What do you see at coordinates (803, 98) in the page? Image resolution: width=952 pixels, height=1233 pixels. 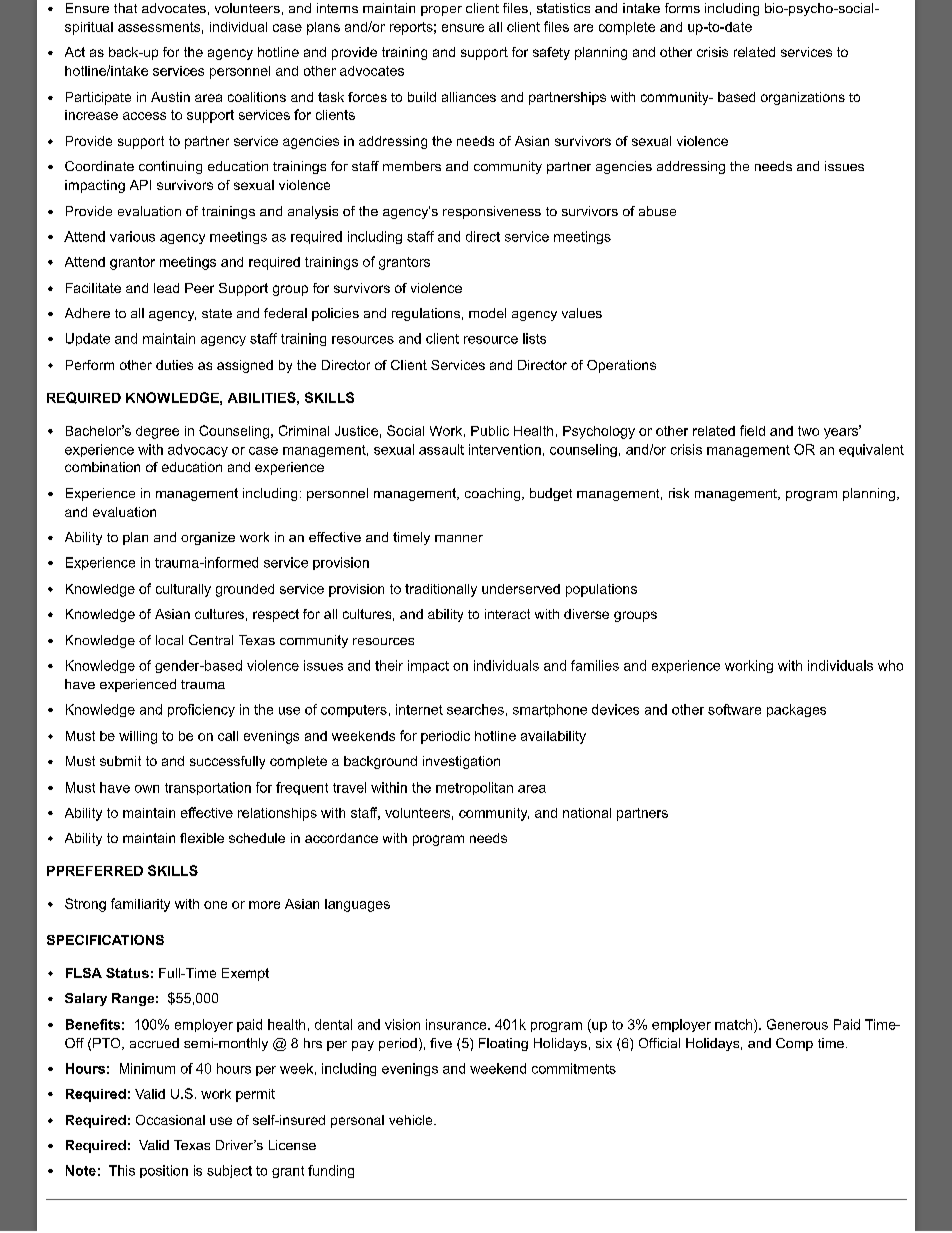 I see `organizations` at bounding box center [803, 98].
